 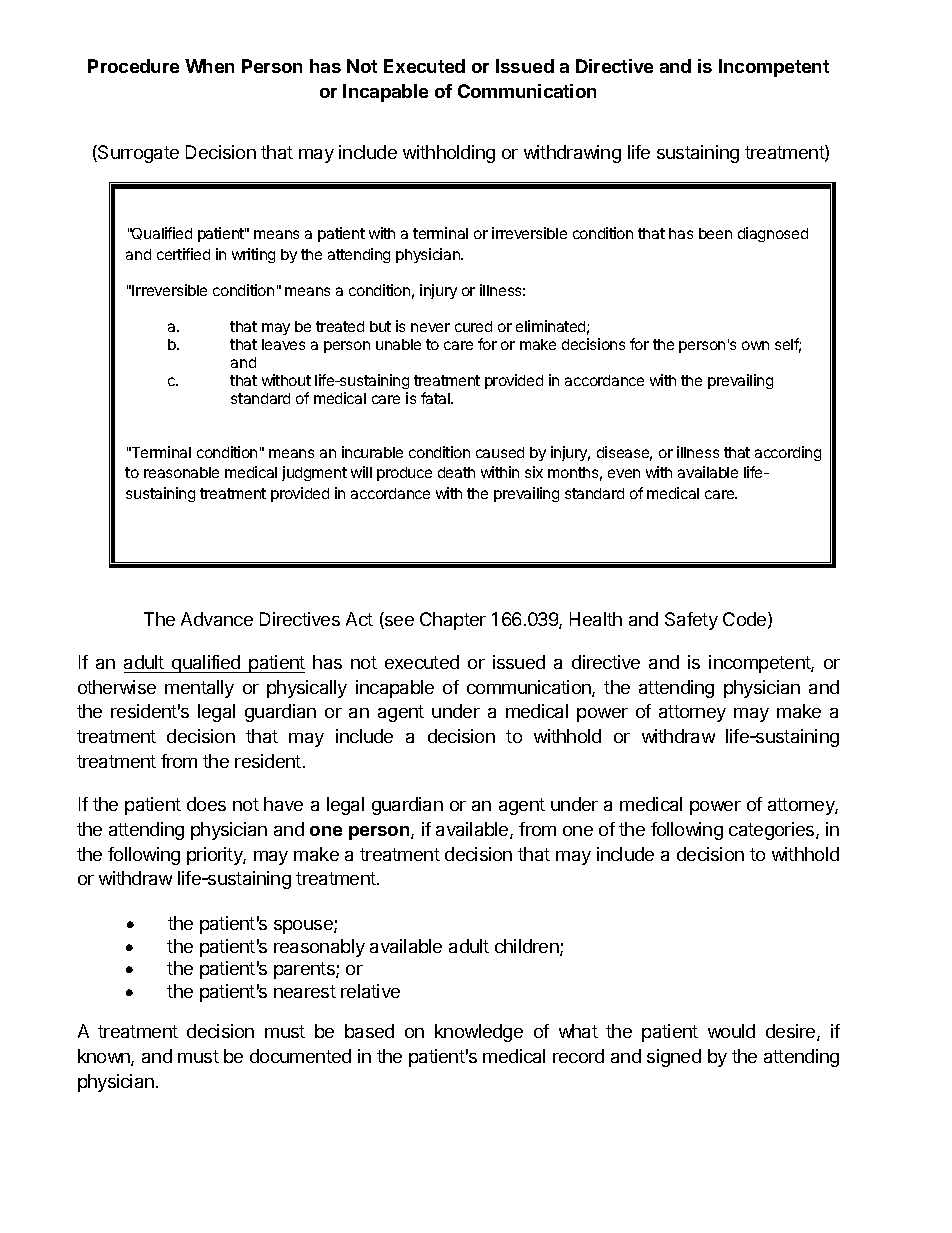 I want to click on been, so click(x=715, y=233).
